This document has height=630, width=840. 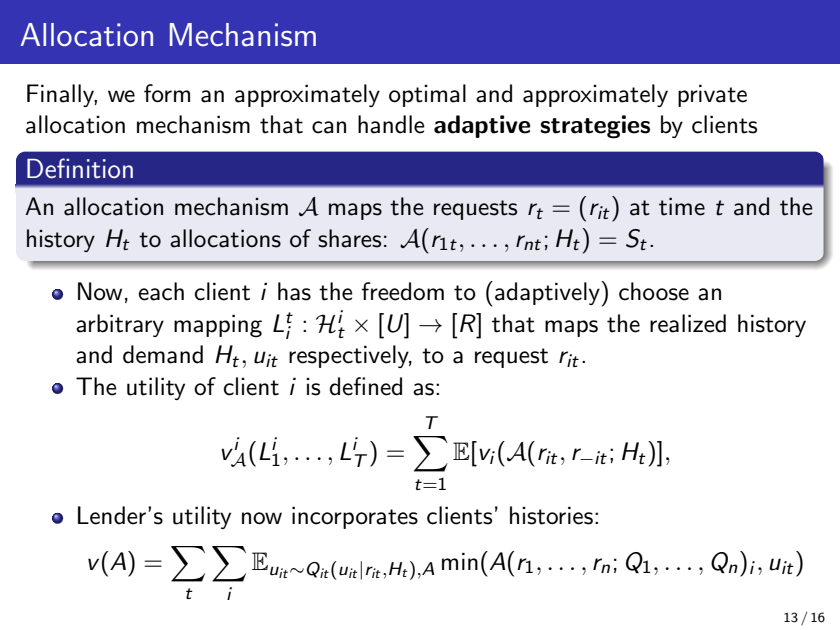 I want to click on choose, so click(x=654, y=291).
